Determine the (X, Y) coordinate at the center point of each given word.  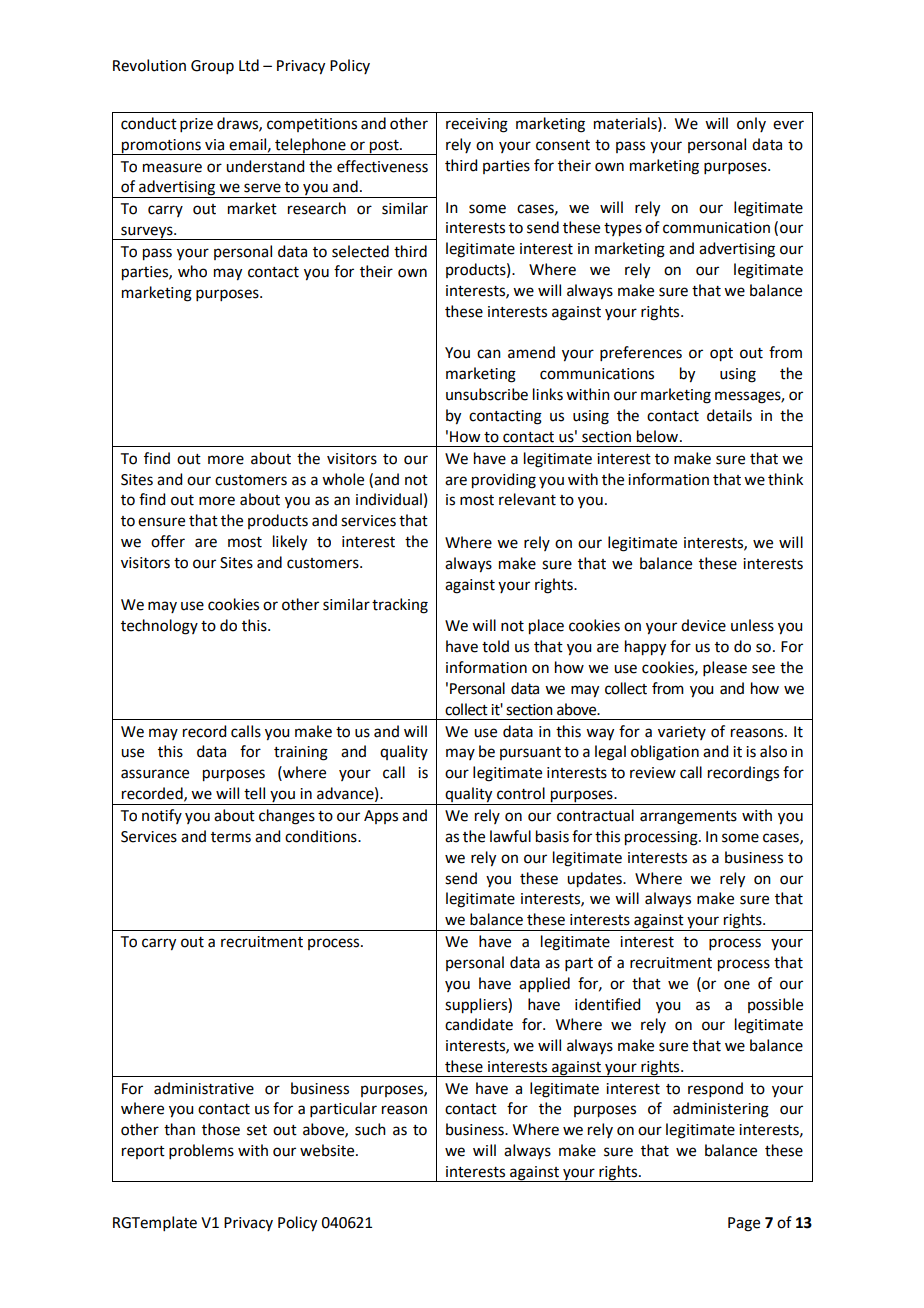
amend (531, 352)
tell (254, 793)
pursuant (530, 753)
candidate (479, 1024)
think (785, 479)
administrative (204, 1088)
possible (775, 1005)
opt (721, 355)
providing (504, 481)
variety (682, 733)
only (751, 124)
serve (262, 188)
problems (201, 1151)
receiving (477, 125)
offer (168, 541)
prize (196, 125)
